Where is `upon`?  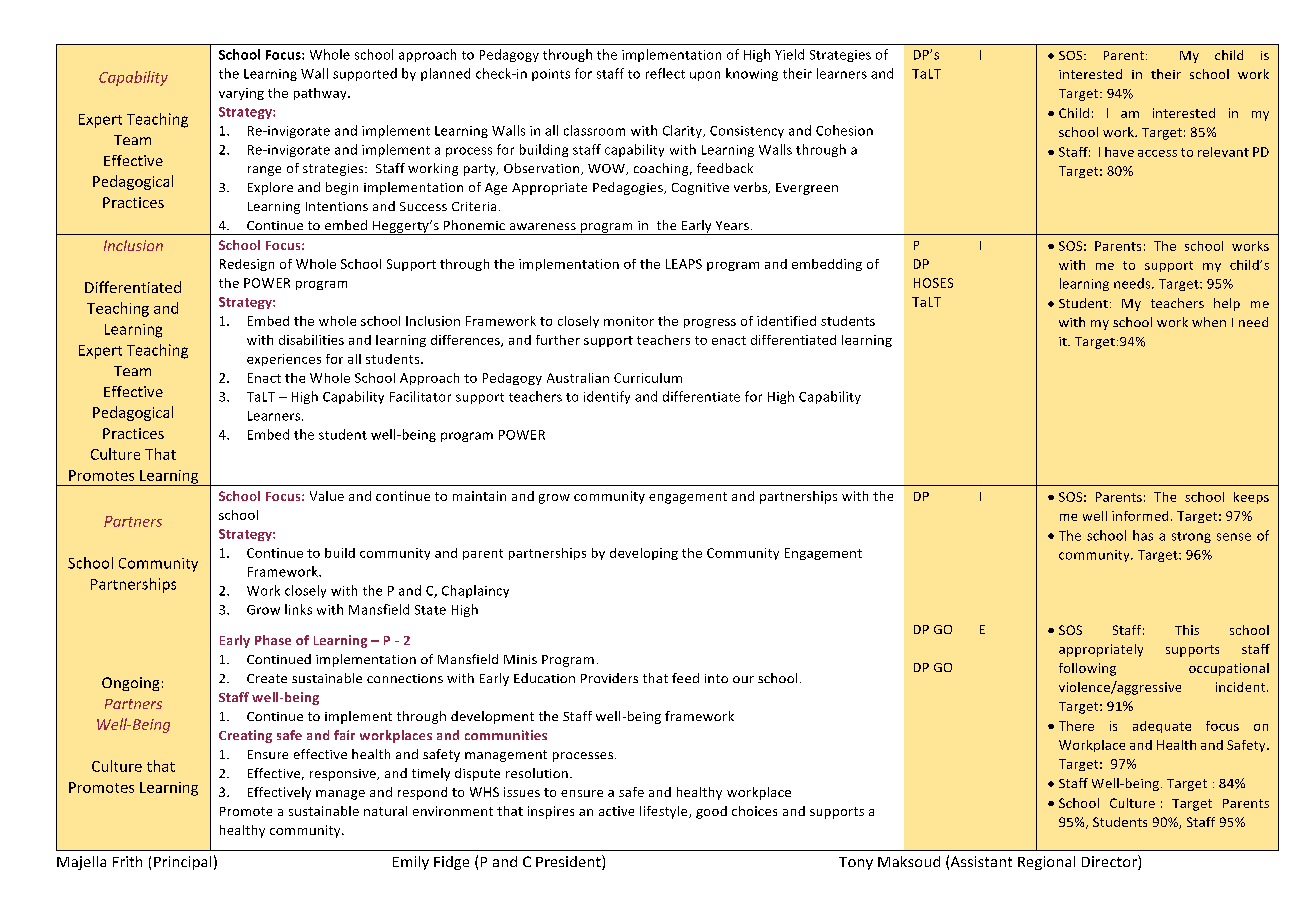
upon is located at coordinates (705, 76).
